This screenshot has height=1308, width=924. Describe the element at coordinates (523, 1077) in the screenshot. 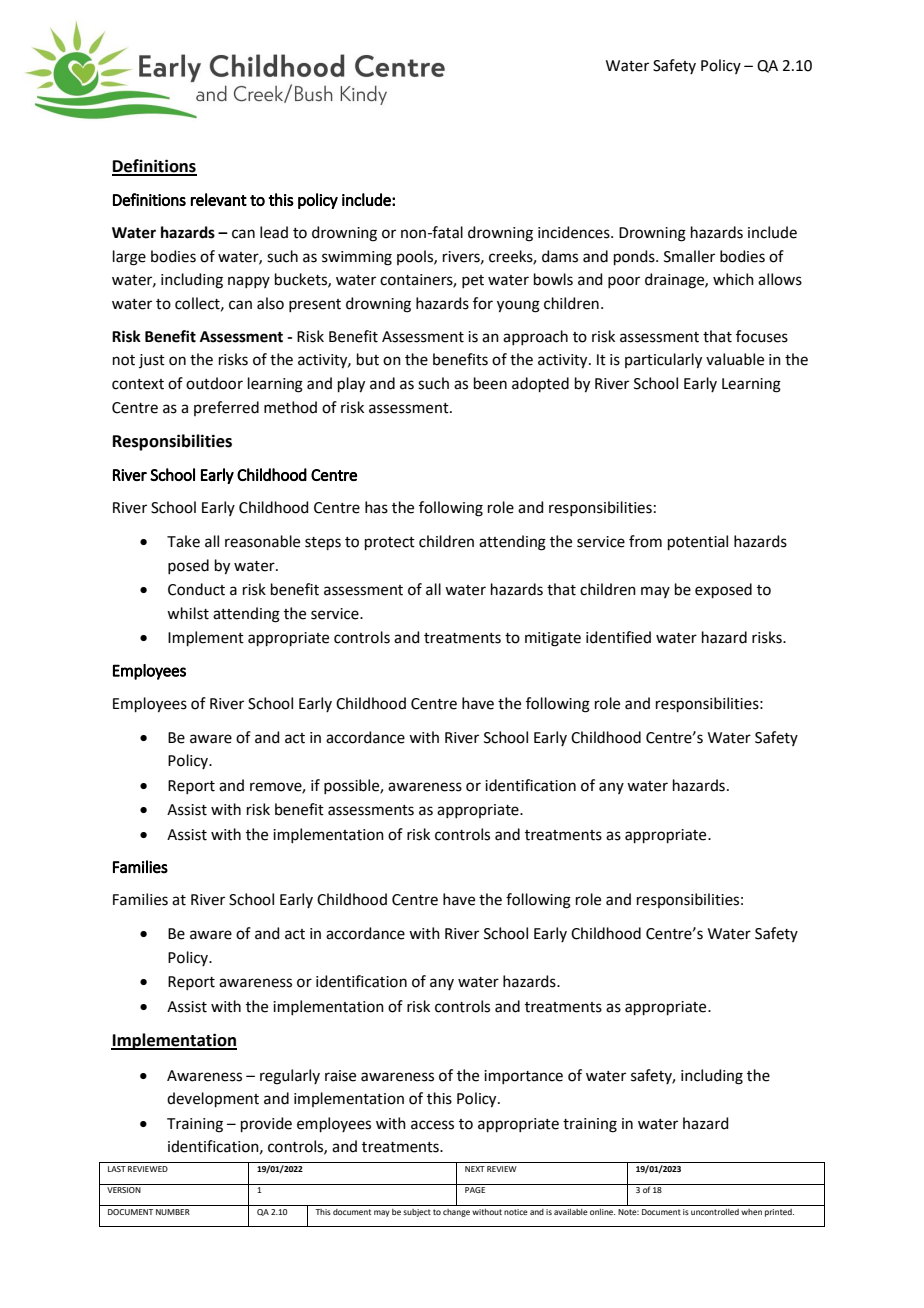

I see `importance` at that location.
